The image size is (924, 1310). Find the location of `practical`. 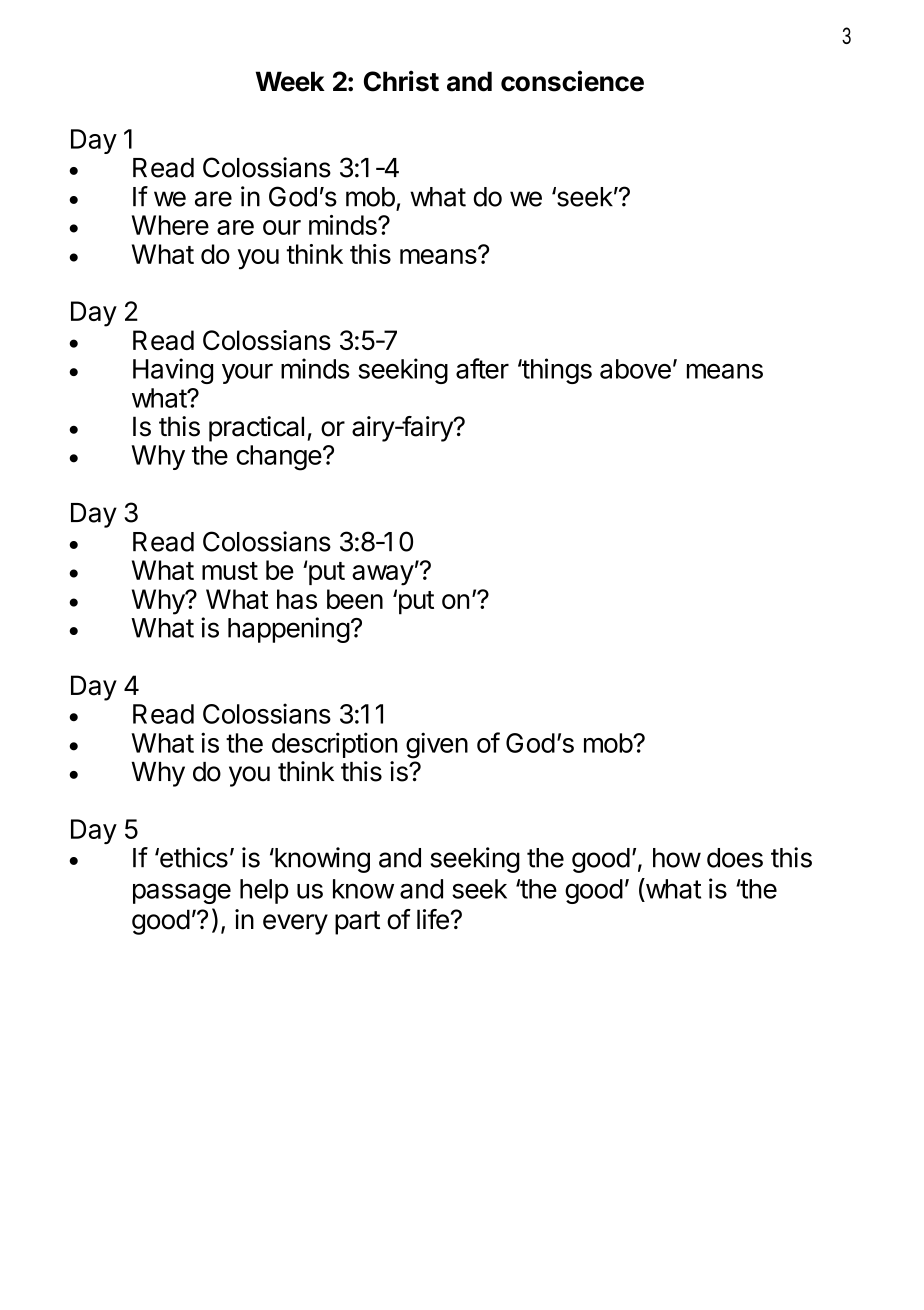

practical is located at coordinates (256, 429).
